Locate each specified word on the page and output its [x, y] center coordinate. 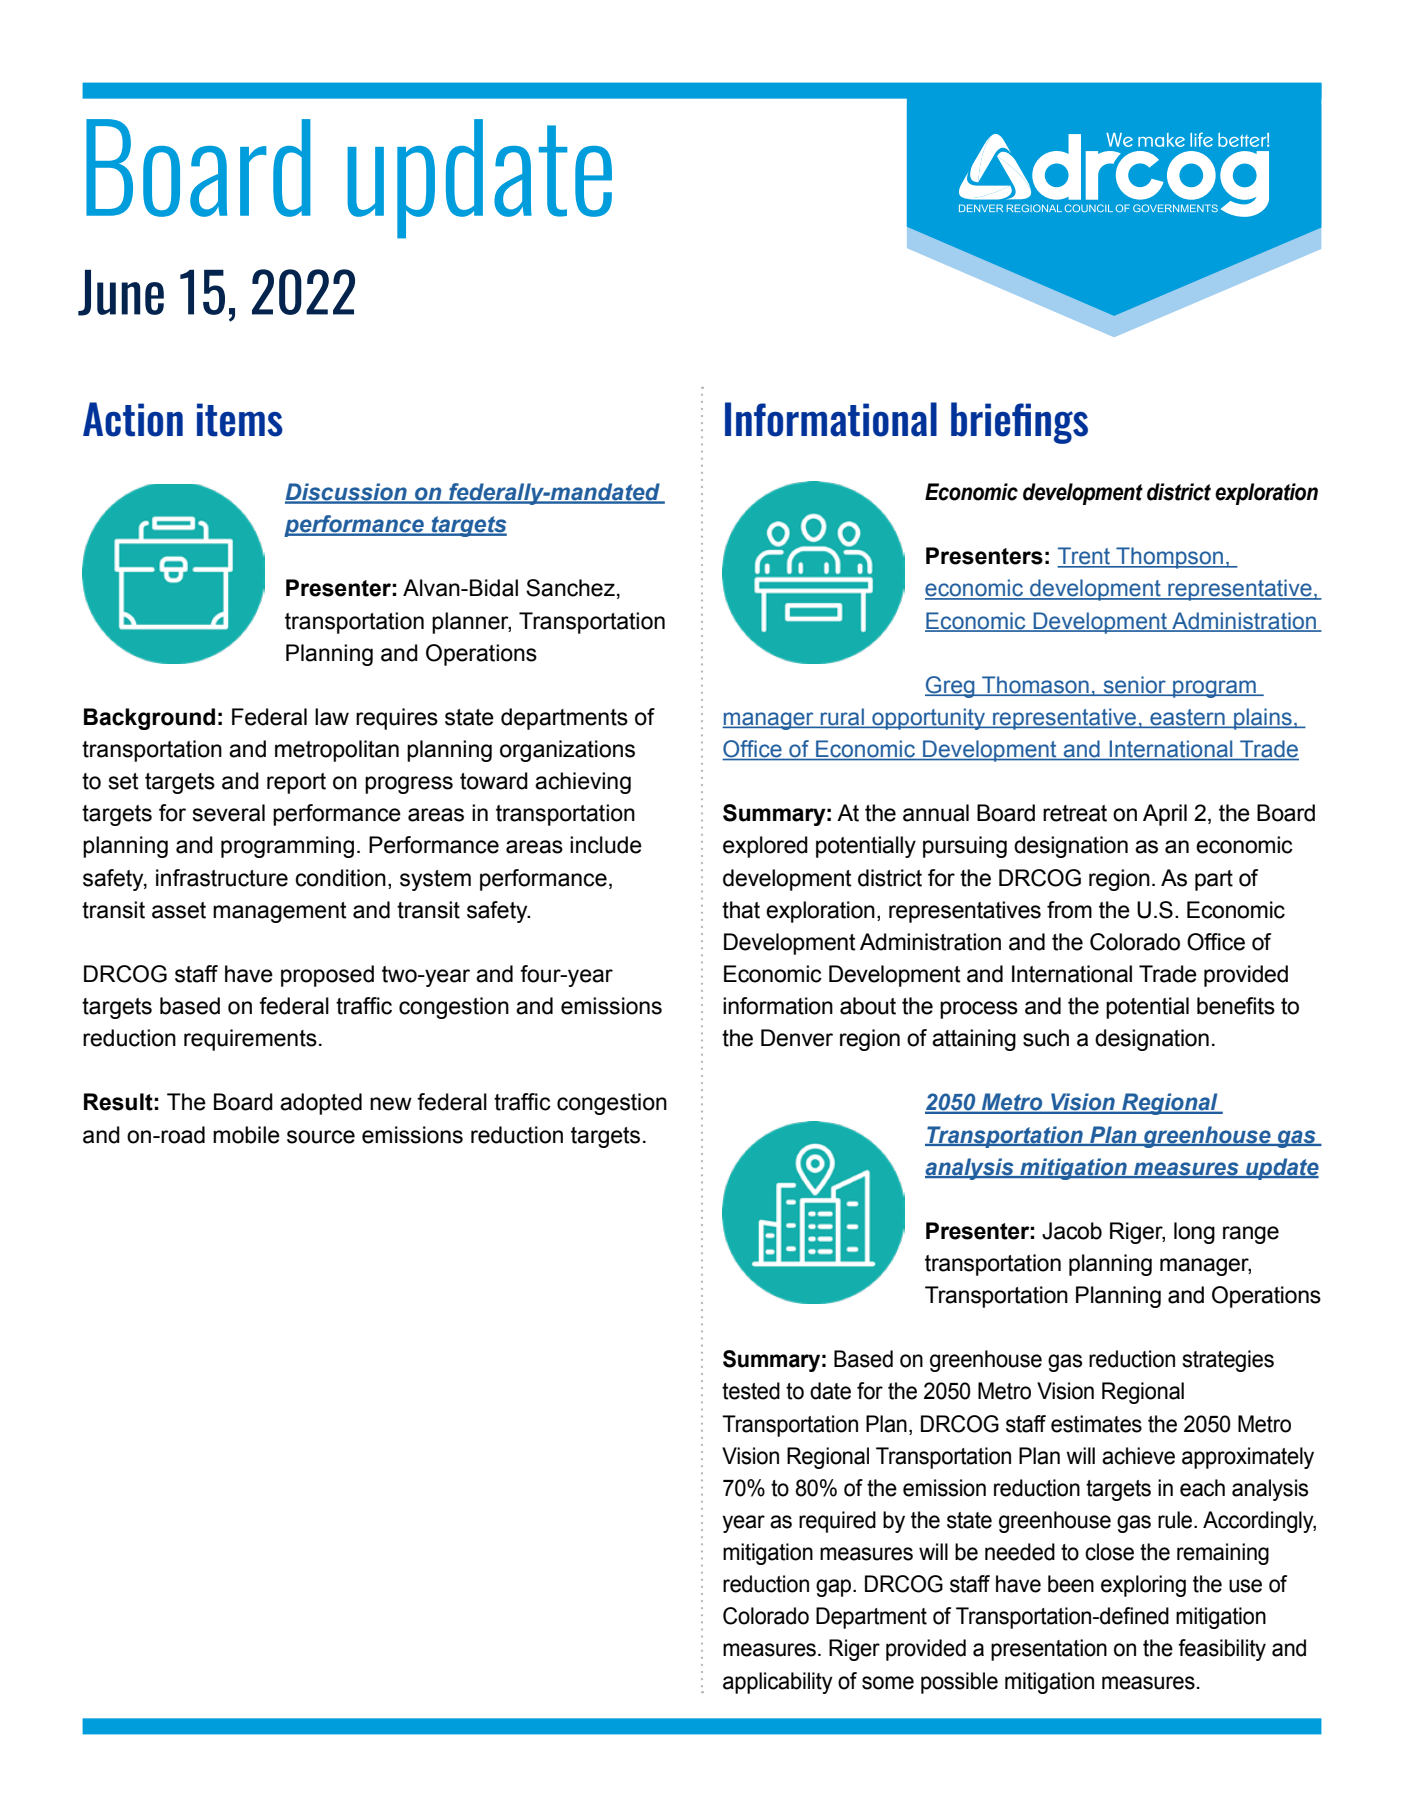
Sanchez [570, 588]
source [321, 1137]
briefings [1019, 423]
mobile [246, 1135]
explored [765, 847]
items [240, 420]
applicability [778, 1683]
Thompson [1170, 558]
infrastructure [222, 878]
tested [751, 1391]
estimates [1096, 1424]
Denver [797, 1038]
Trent [1085, 557]
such [1046, 1038]
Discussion [347, 493]
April [1165, 815]
